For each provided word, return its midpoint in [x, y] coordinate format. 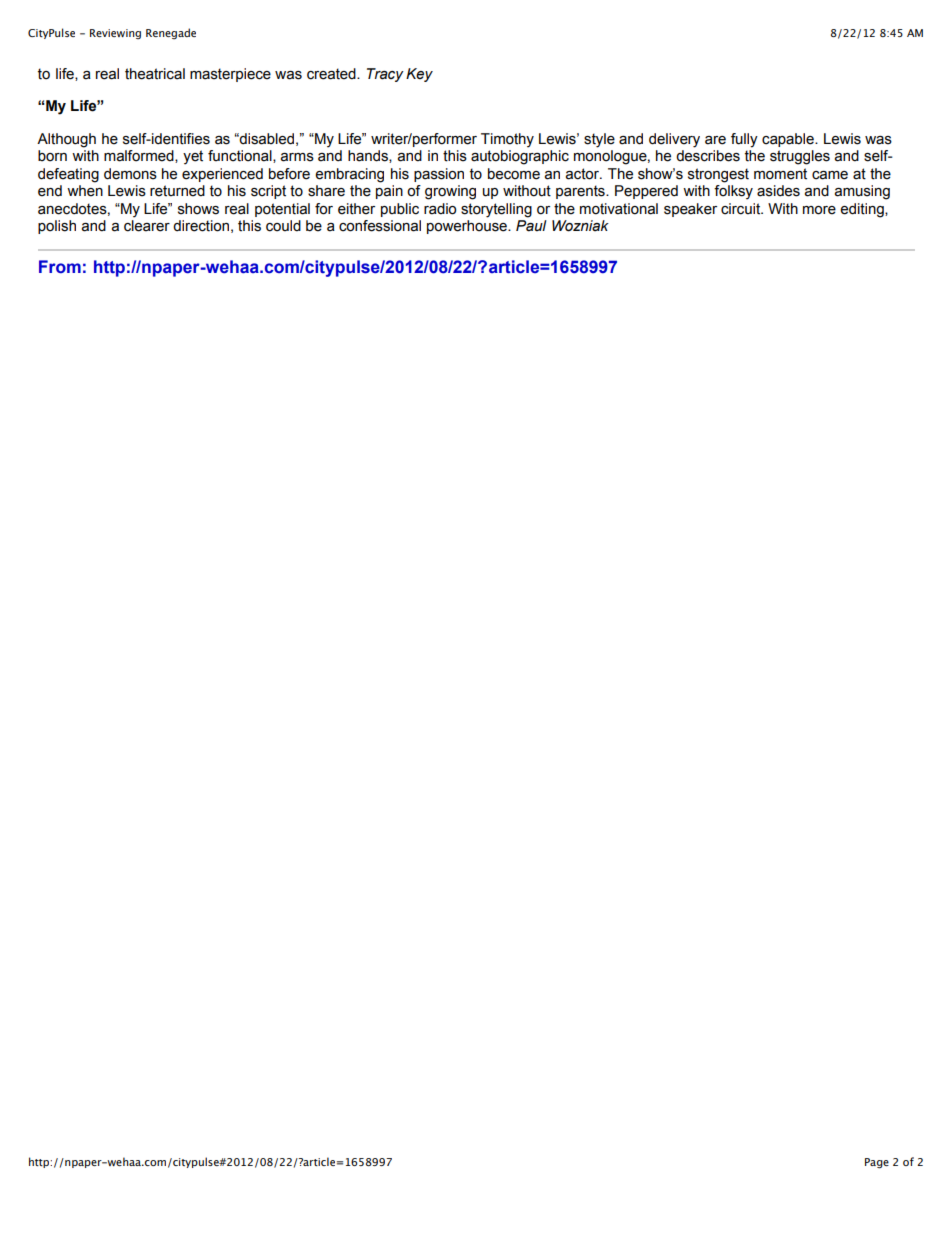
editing [863, 210]
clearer [147, 226]
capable [789, 140]
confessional [380, 226]
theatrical [155, 74]
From [60, 266]
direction [201, 226]
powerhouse [468, 227]
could [283, 226]
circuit [742, 209]
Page [877, 1163]
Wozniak [580, 226]
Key [419, 75]
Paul [531, 226]
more [819, 210]
